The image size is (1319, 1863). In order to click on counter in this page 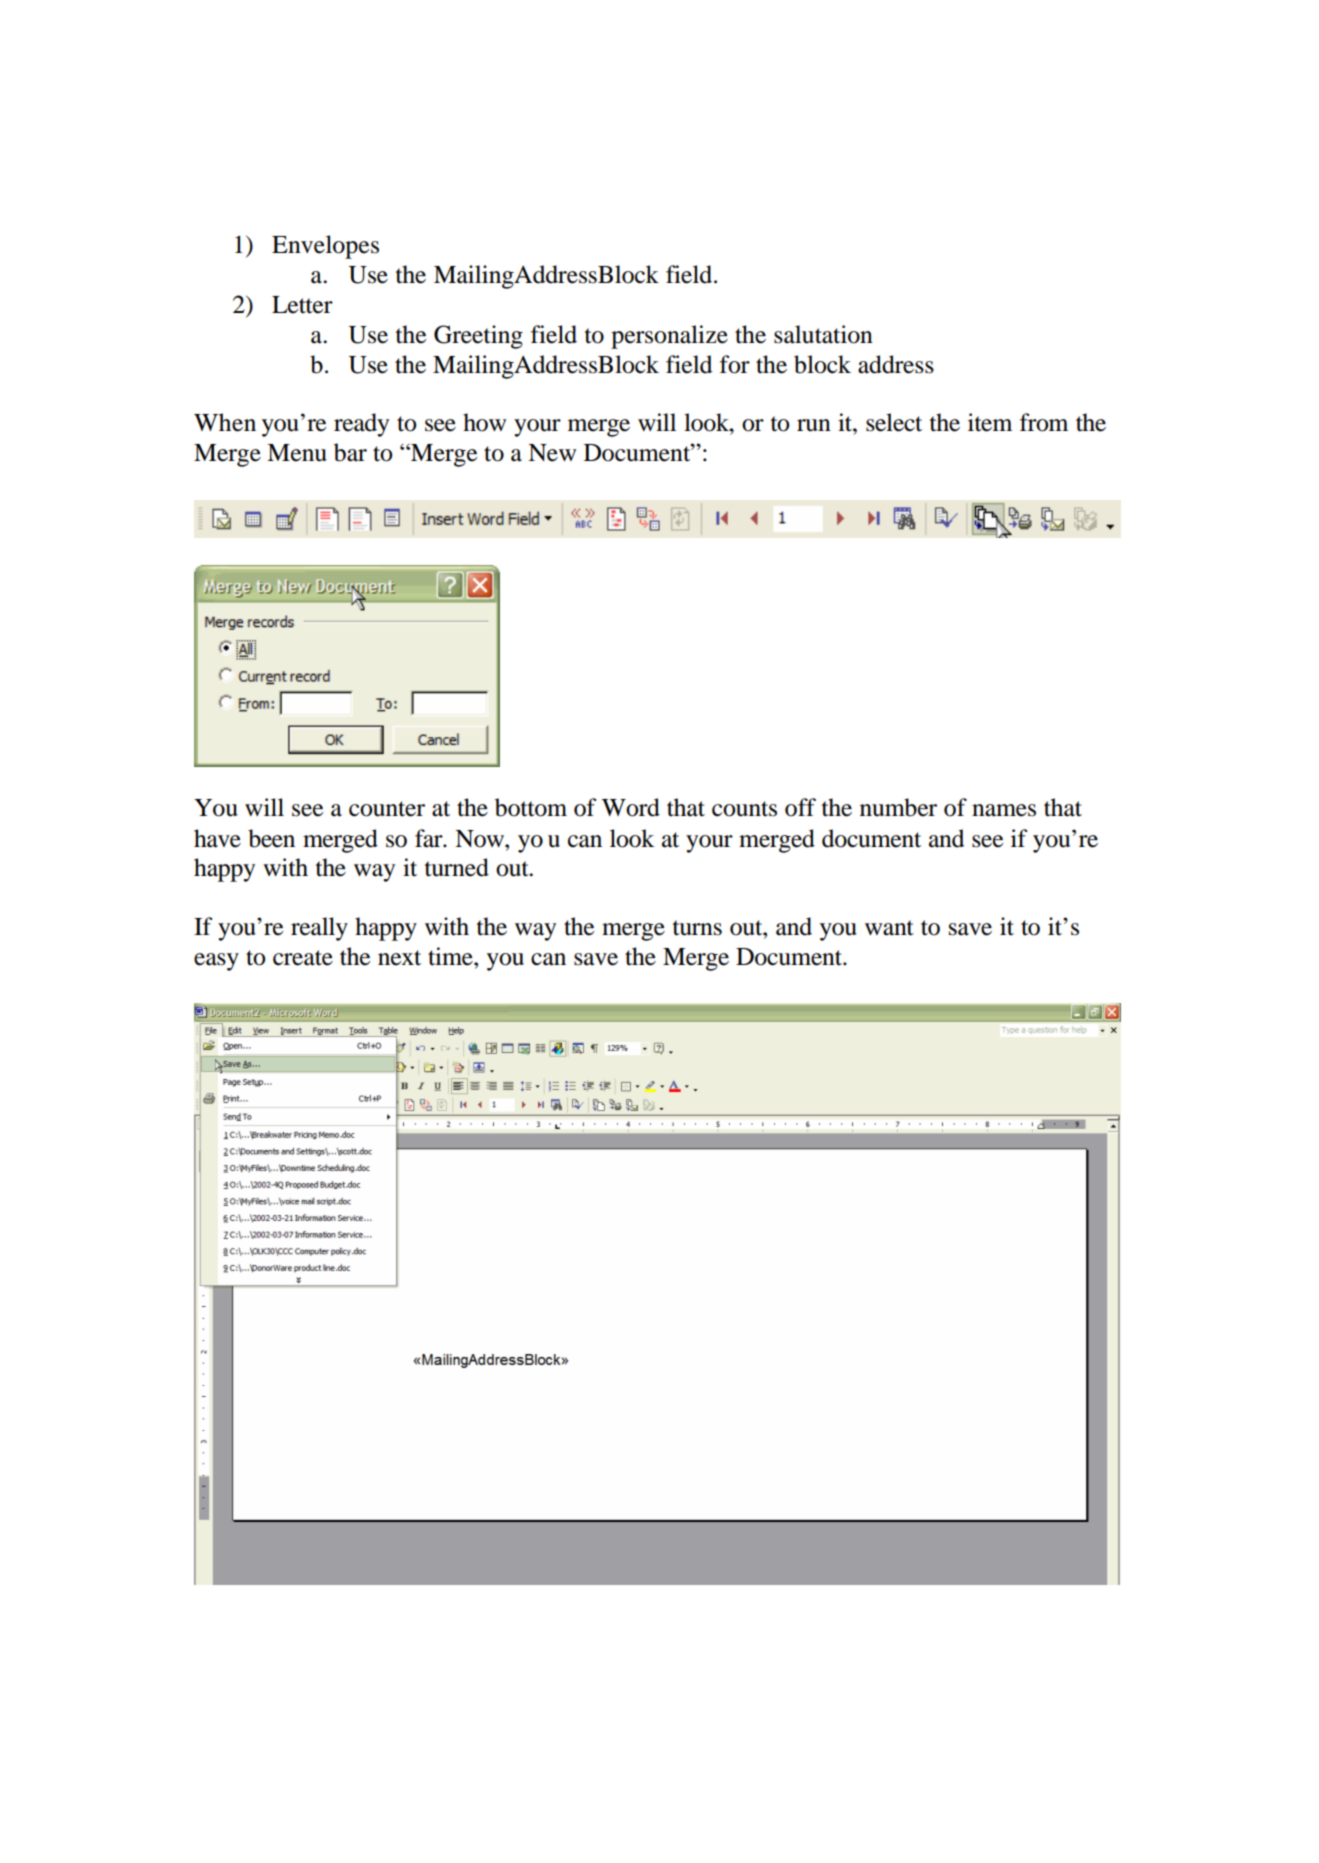, I will do `click(387, 809)`.
